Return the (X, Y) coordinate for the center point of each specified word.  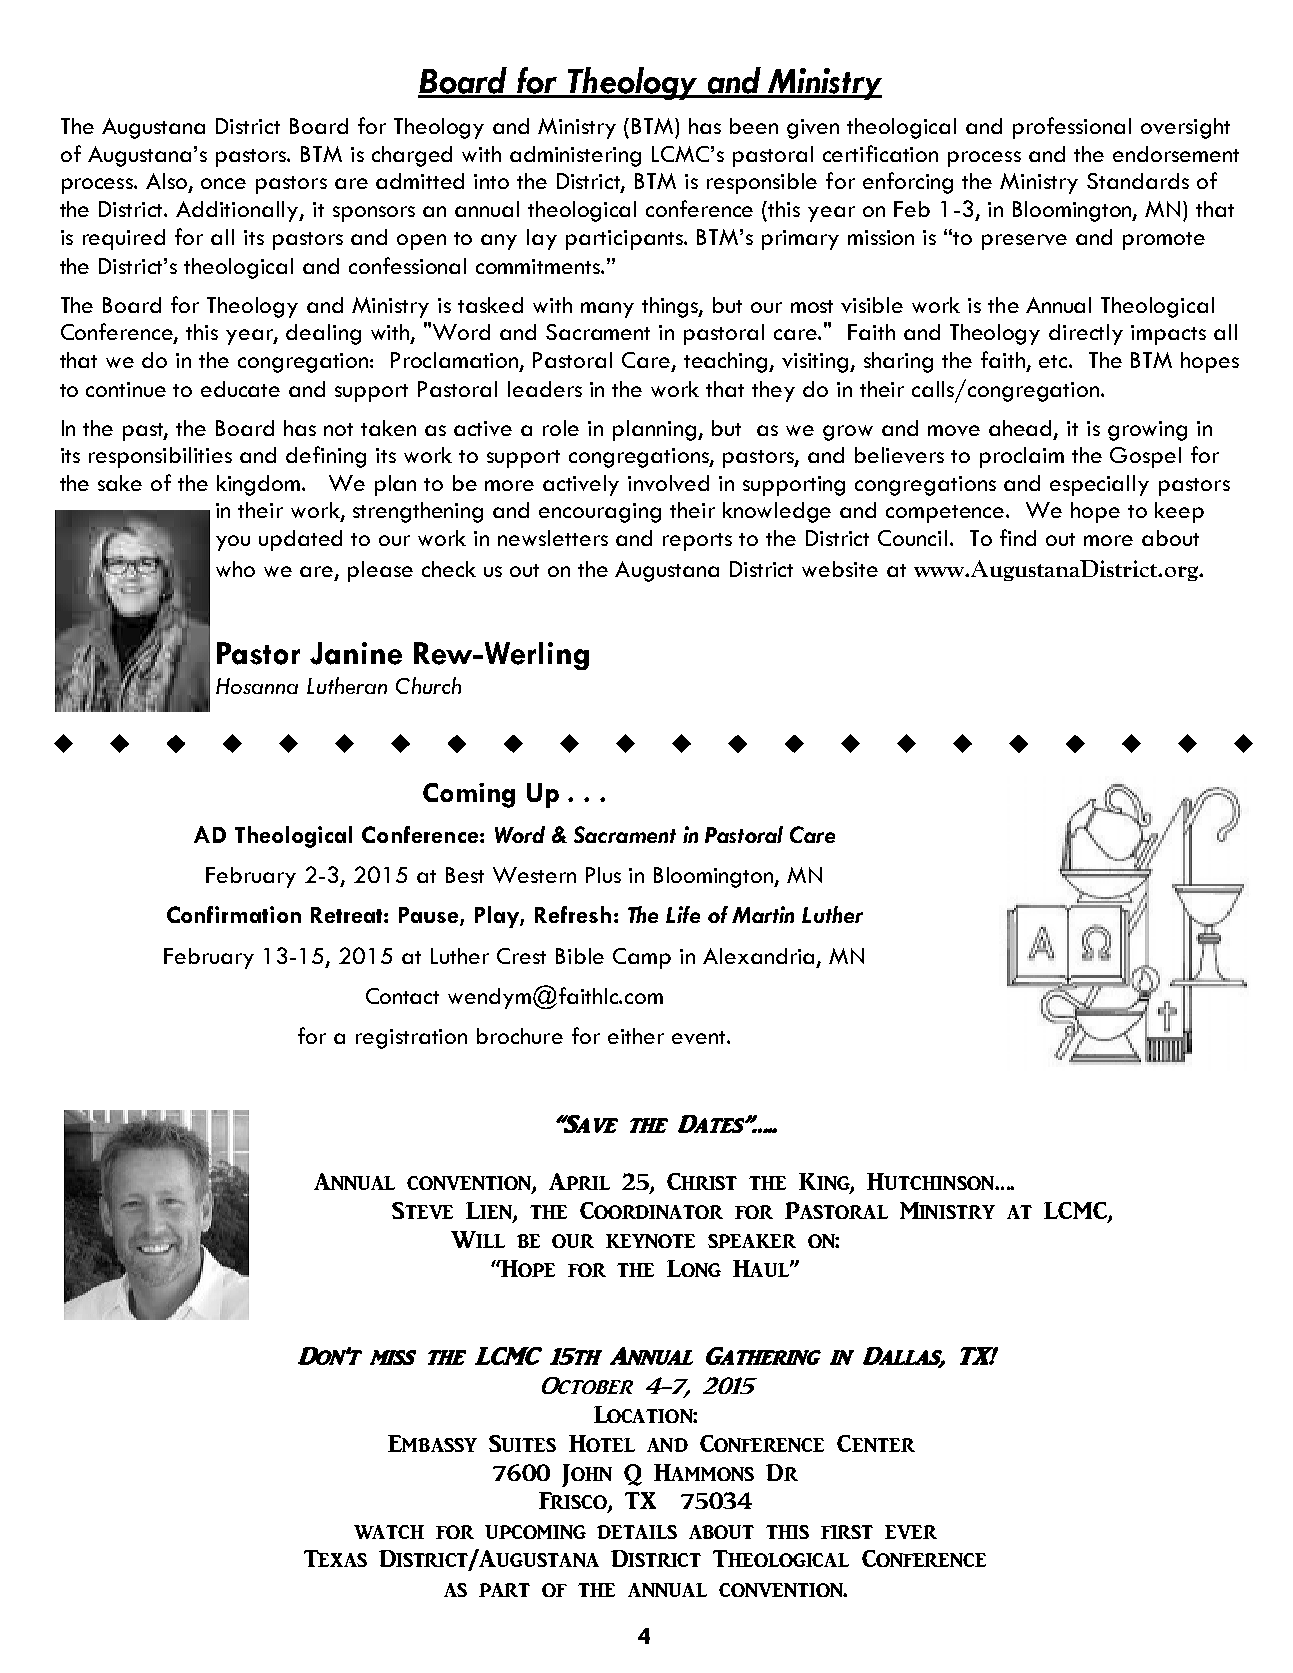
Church (428, 685)
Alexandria (760, 957)
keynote (650, 1241)
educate (240, 389)
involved (668, 483)
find (1018, 537)
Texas (335, 1558)
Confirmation (234, 914)
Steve (422, 1210)
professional (1072, 128)
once (223, 183)
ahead (1022, 429)
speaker (752, 1241)
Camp (642, 958)
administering (575, 156)
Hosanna (257, 686)
